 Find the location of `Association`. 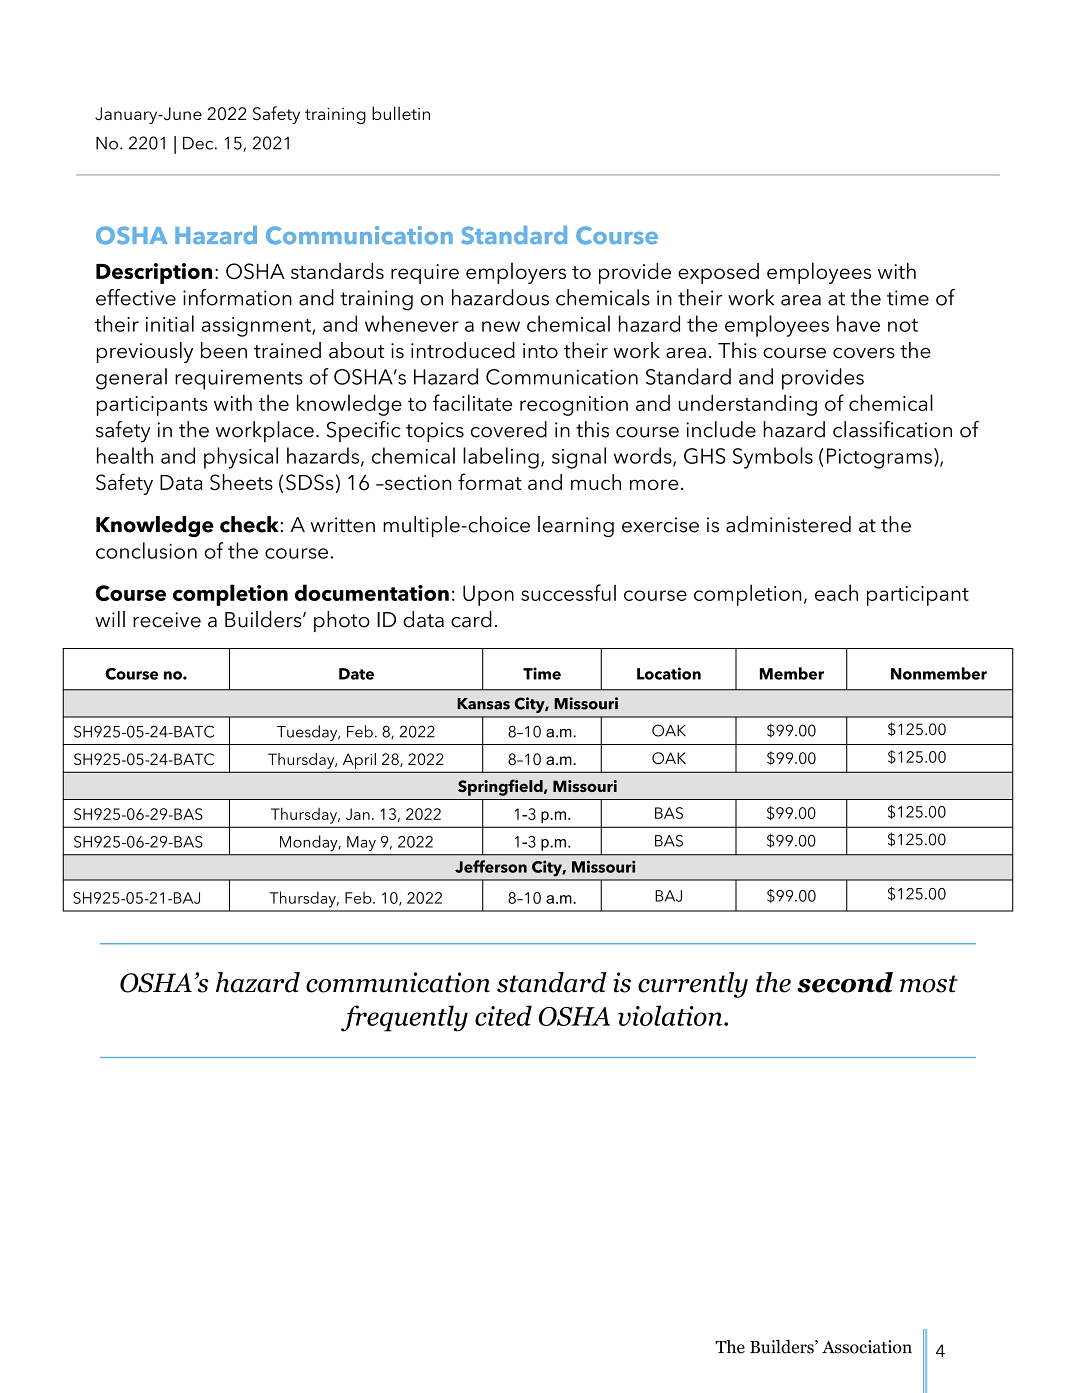

Association is located at coordinates (867, 1347).
